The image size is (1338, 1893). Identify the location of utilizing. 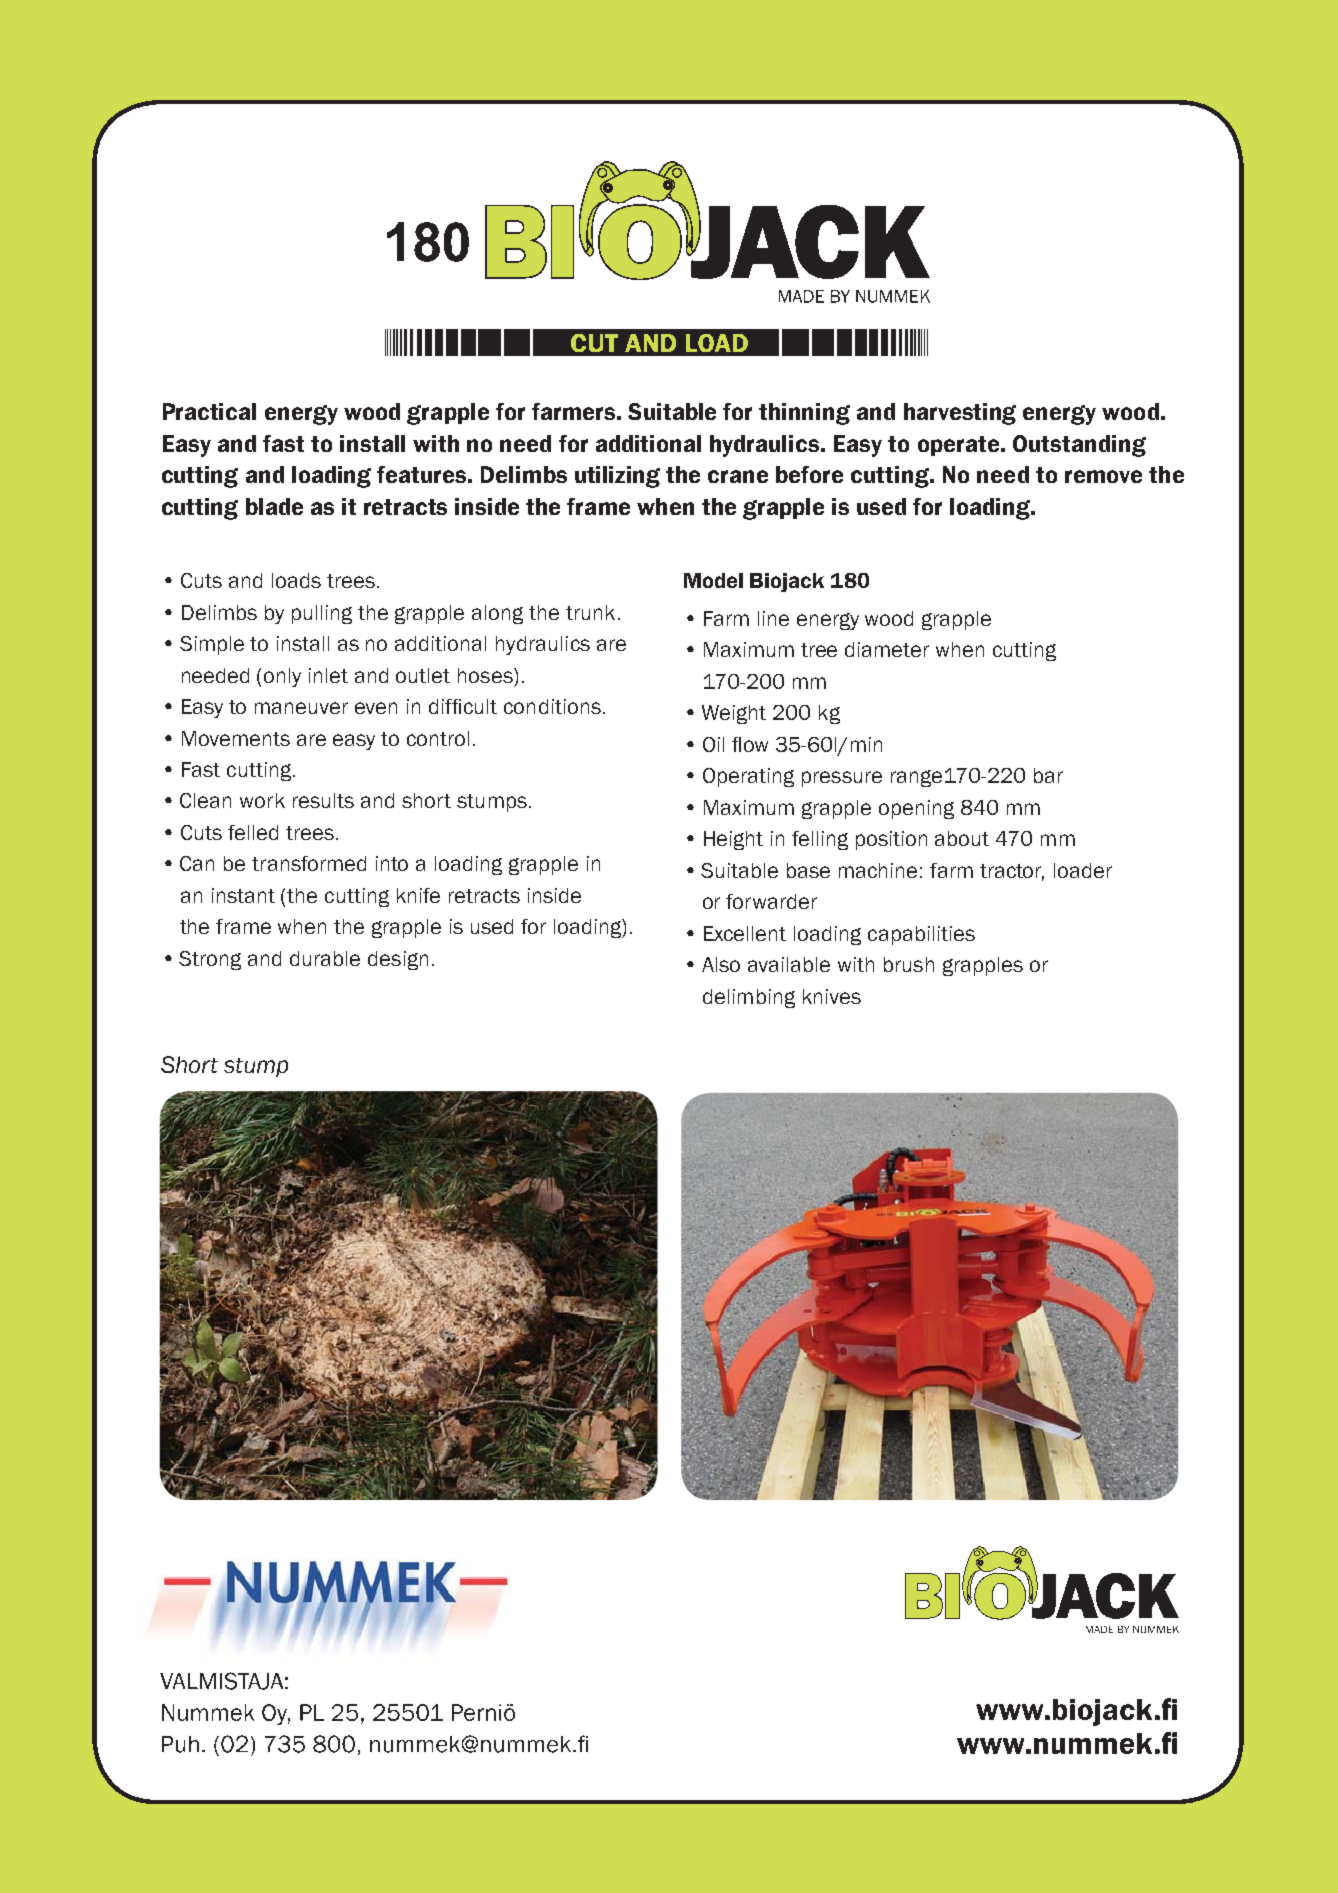
(617, 477).
